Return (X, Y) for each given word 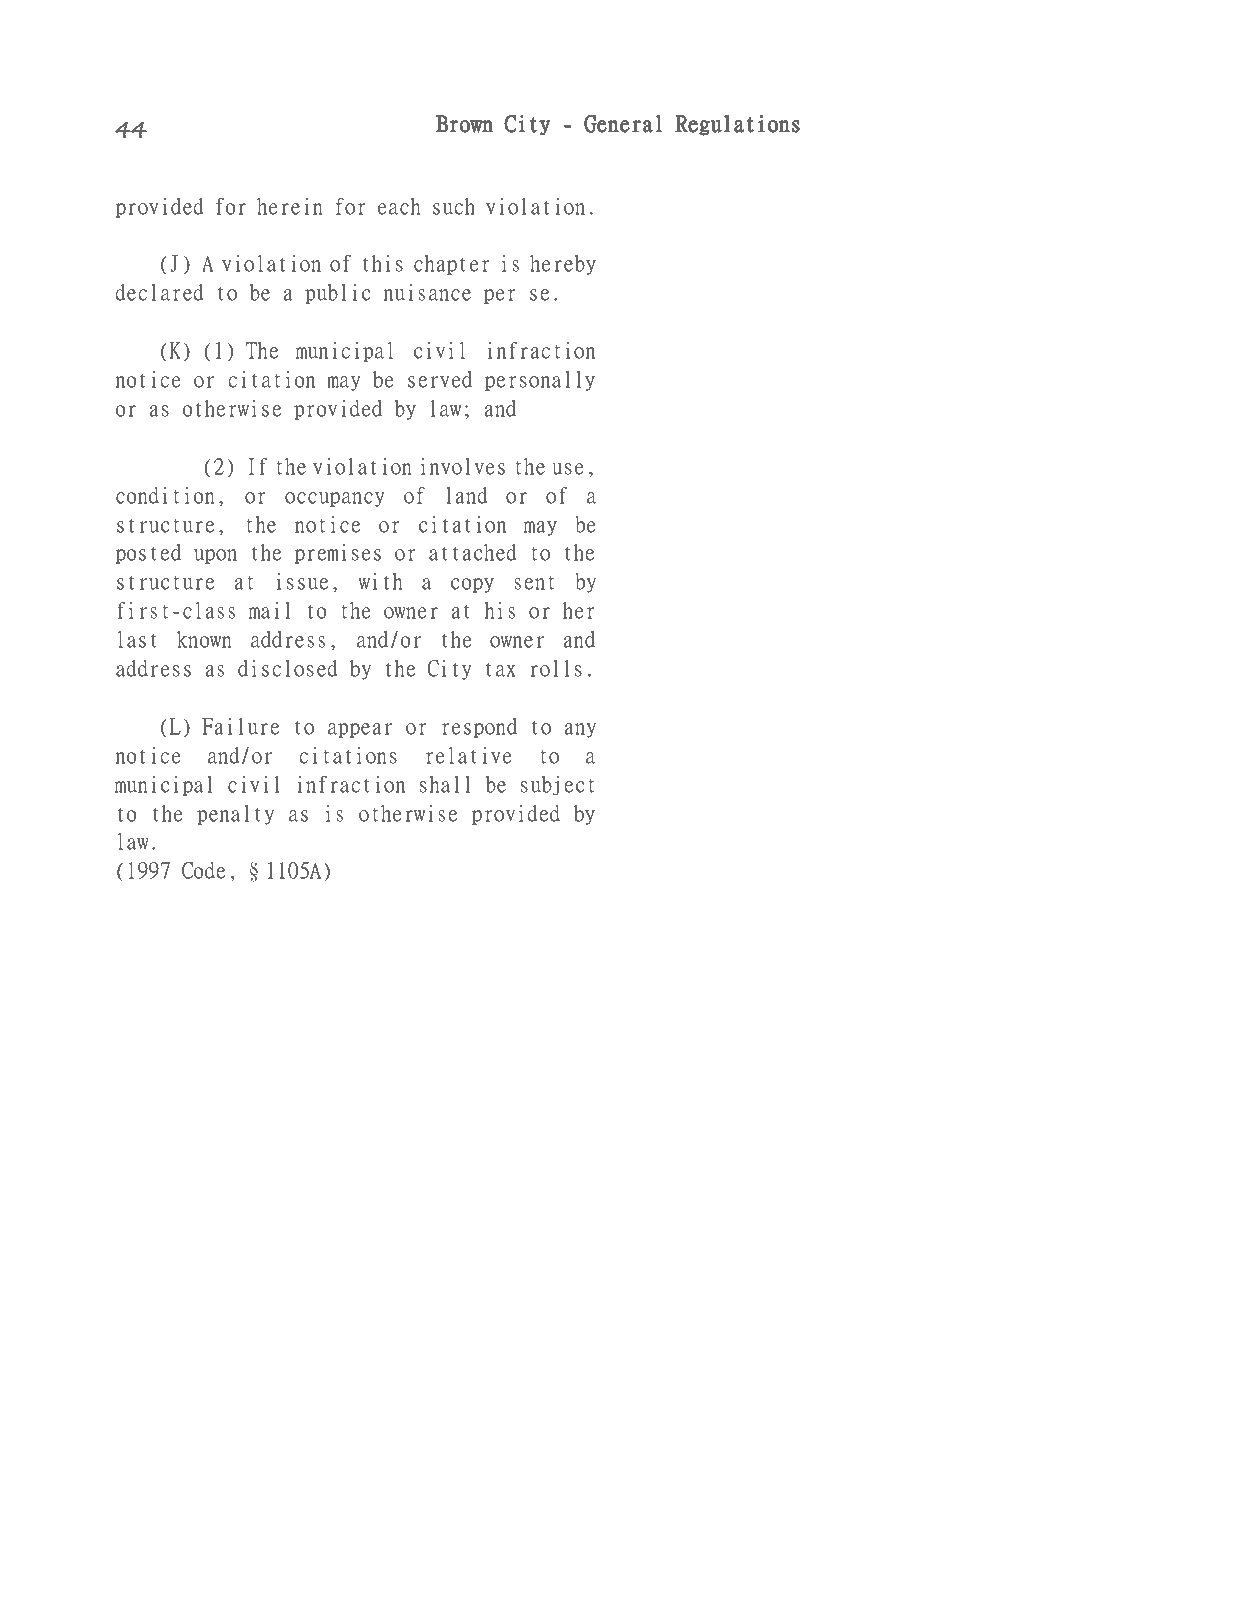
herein (290, 206)
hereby (563, 265)
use (568, 469)
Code (203, 870)
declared (159, 292)
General (623, 123)
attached (473, 552)
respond (479, 728)
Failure (240, 726)
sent (534, 583)
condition (165, 495)
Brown (464, 124)
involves (463, 466)
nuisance (427, 292)
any (580, 730)
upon (215, 556)
